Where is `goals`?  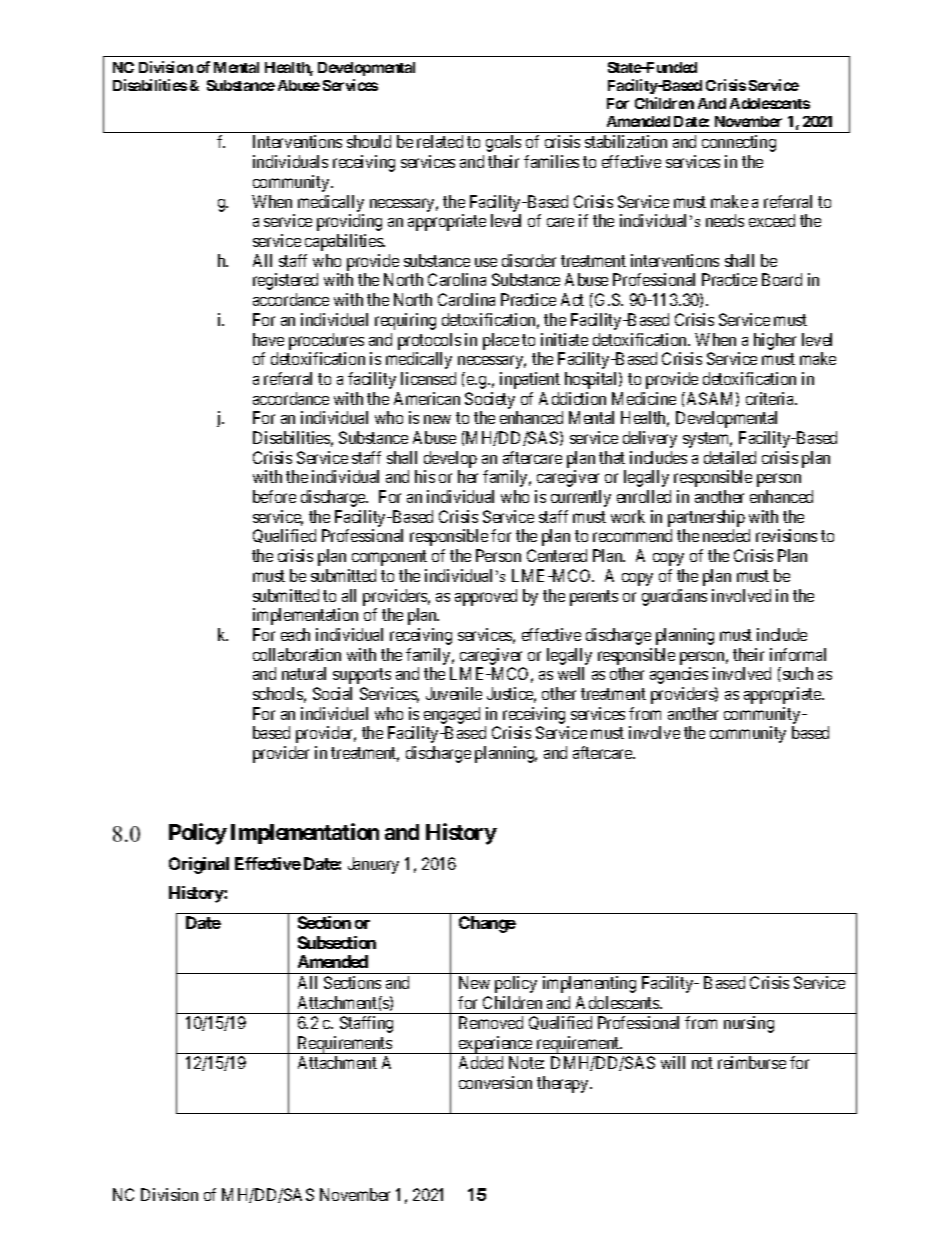
goals is located at coordinates (503, 143).
